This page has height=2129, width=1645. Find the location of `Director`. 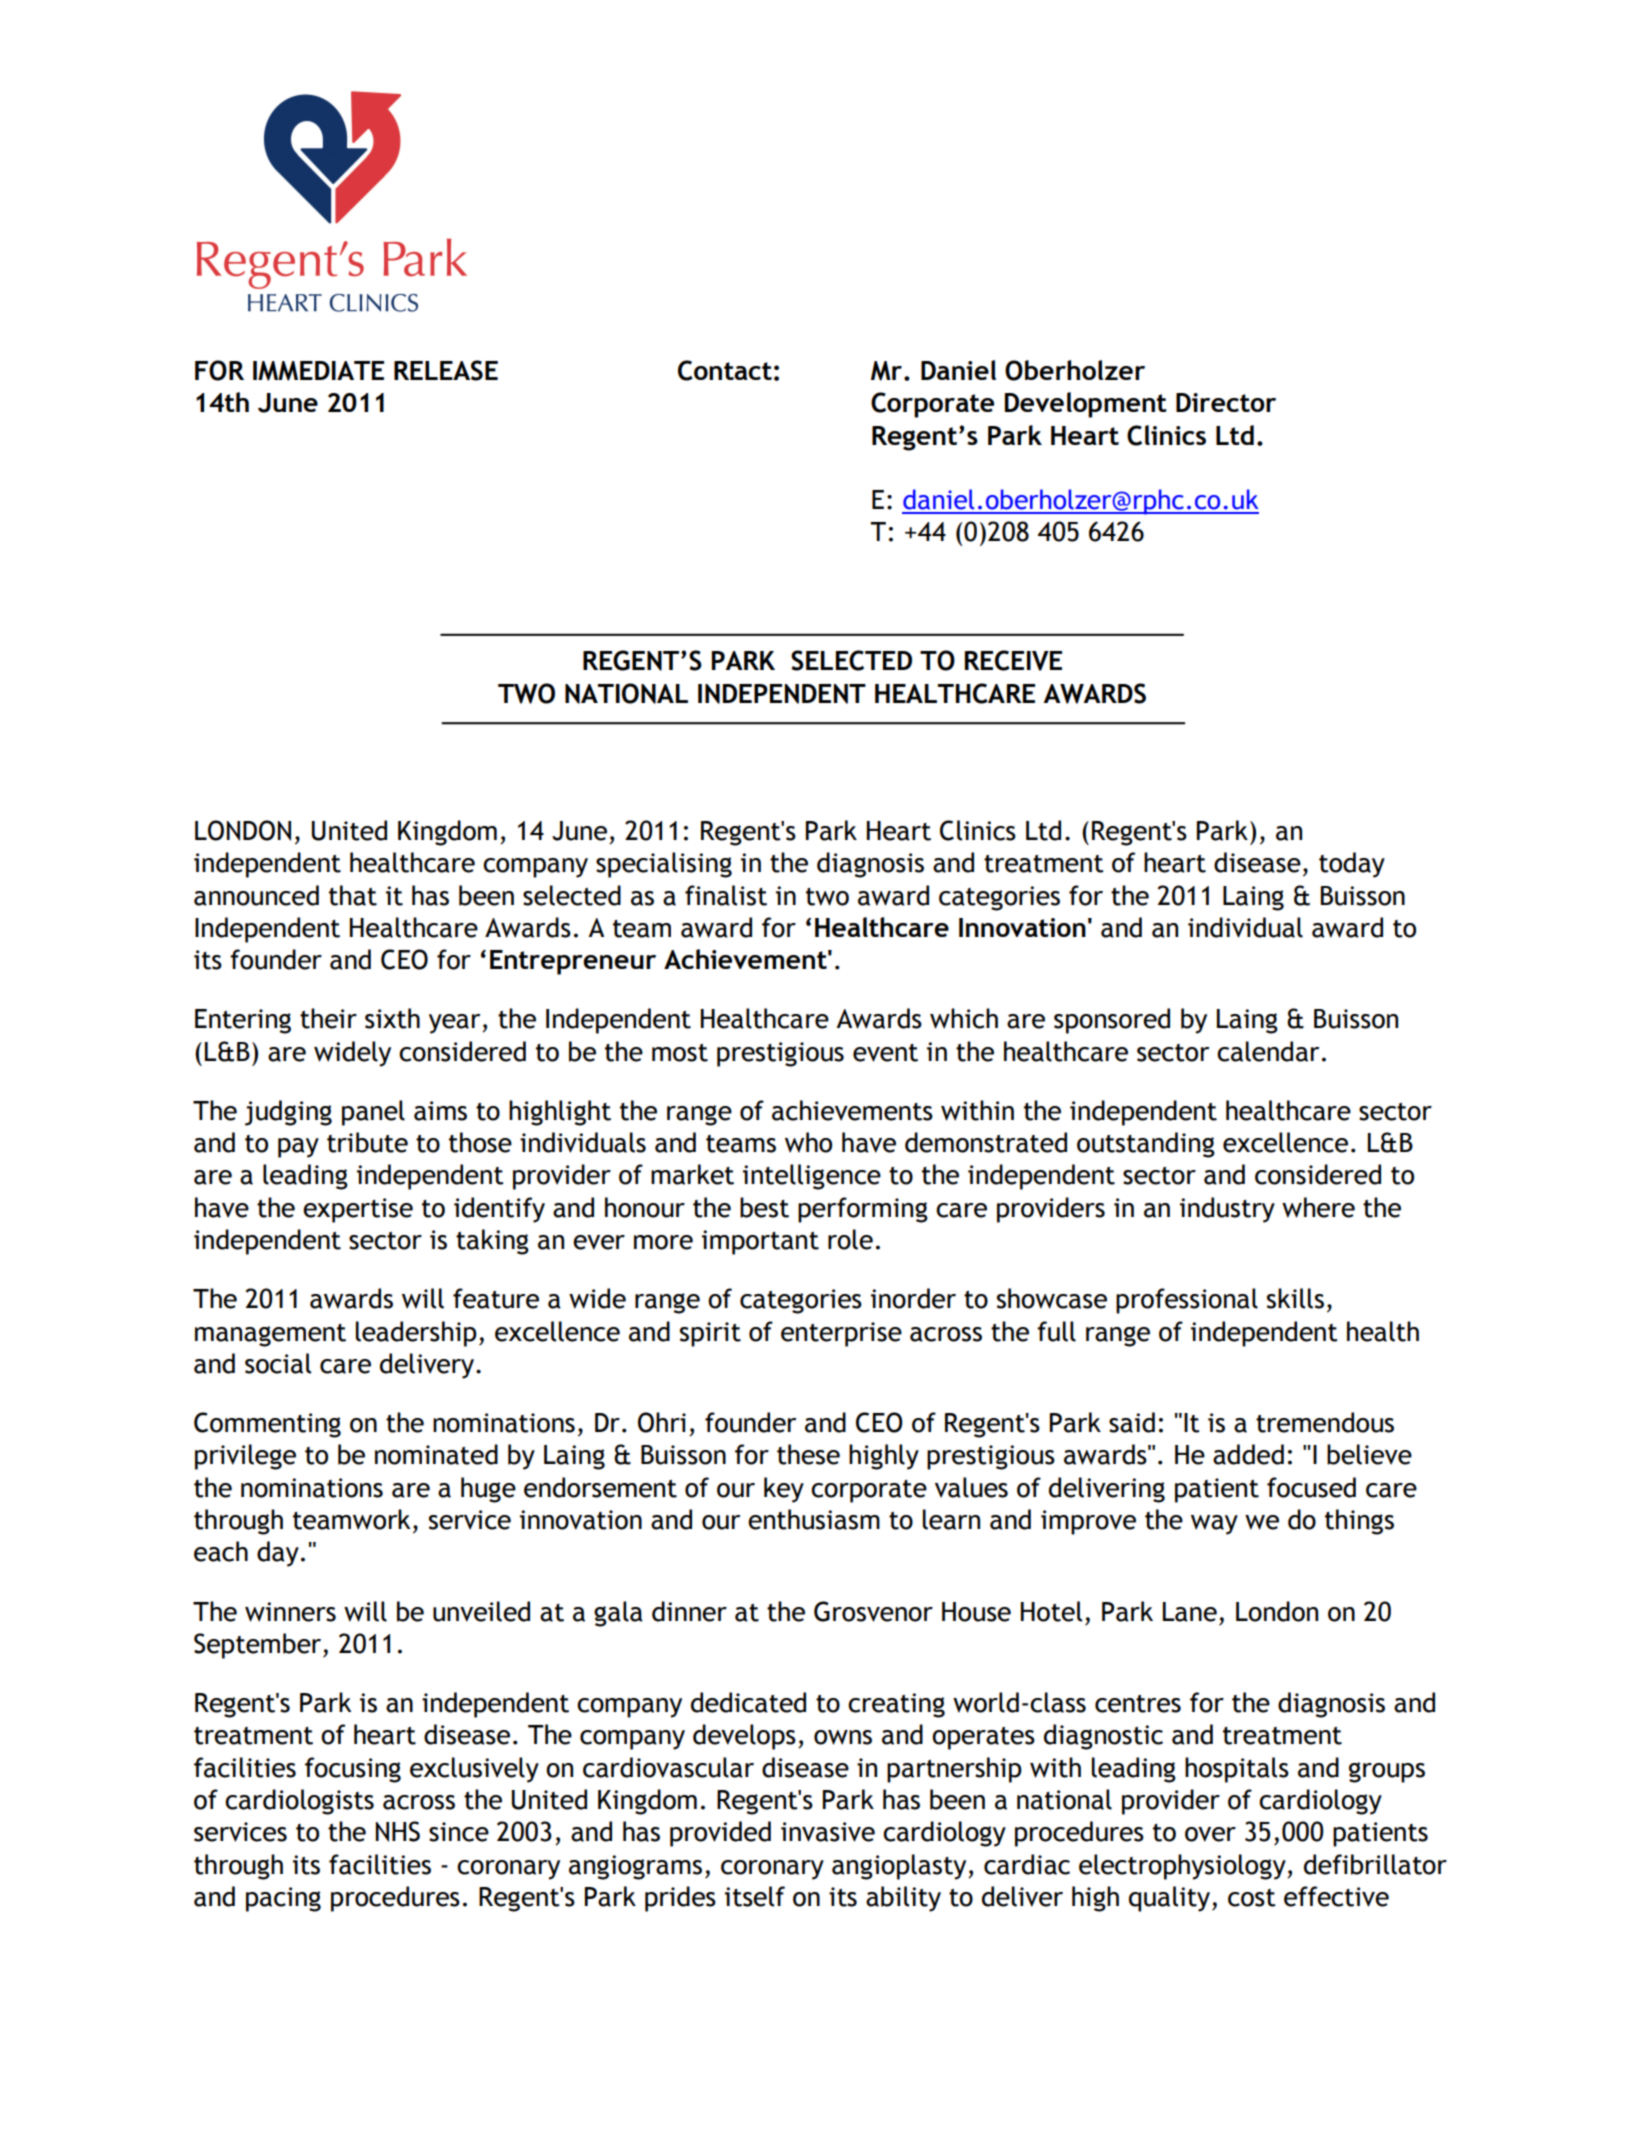

Director is located at coordinates (1226, 402).
